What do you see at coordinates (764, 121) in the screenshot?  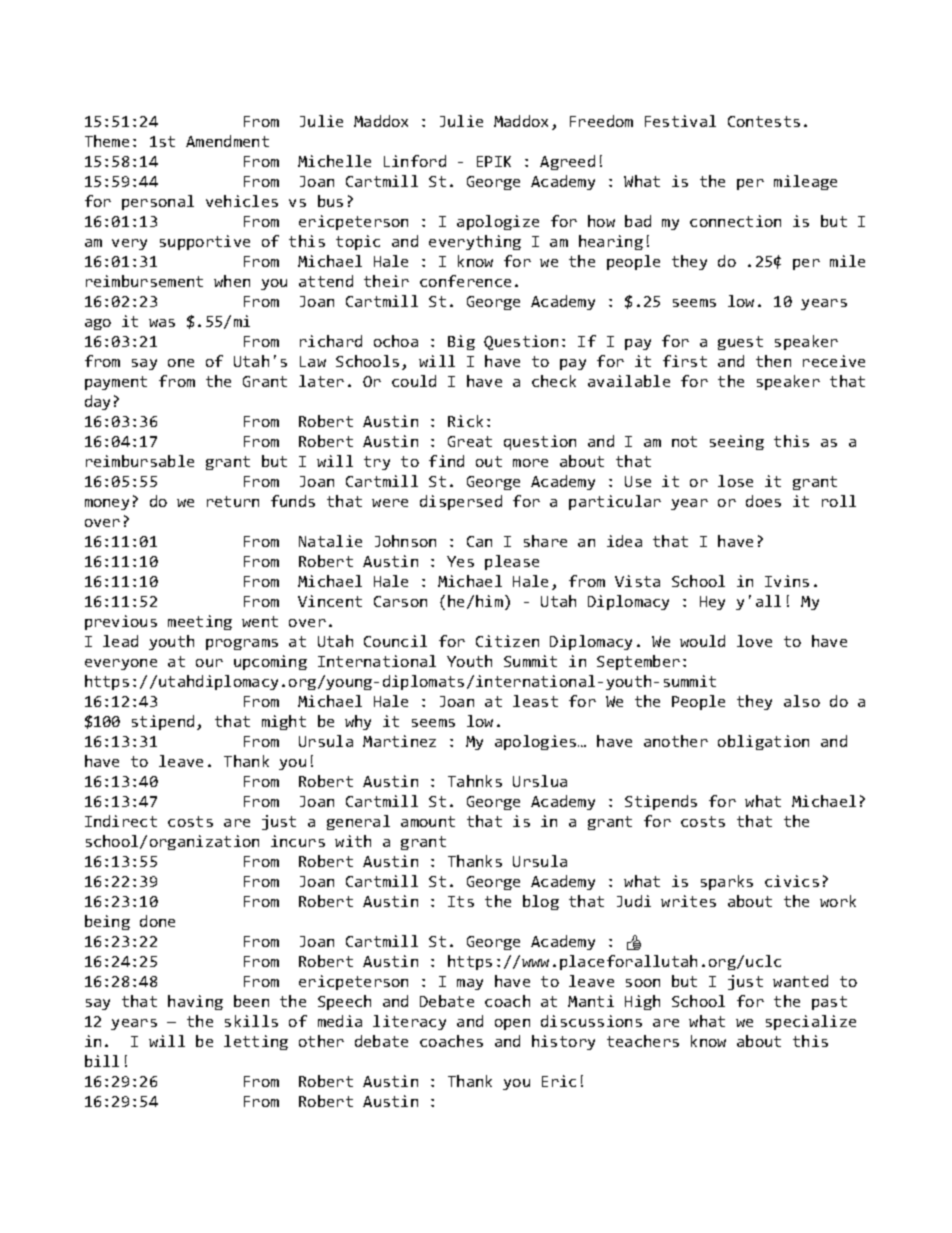 I see `Contests` at bounding box center [764, 121].
